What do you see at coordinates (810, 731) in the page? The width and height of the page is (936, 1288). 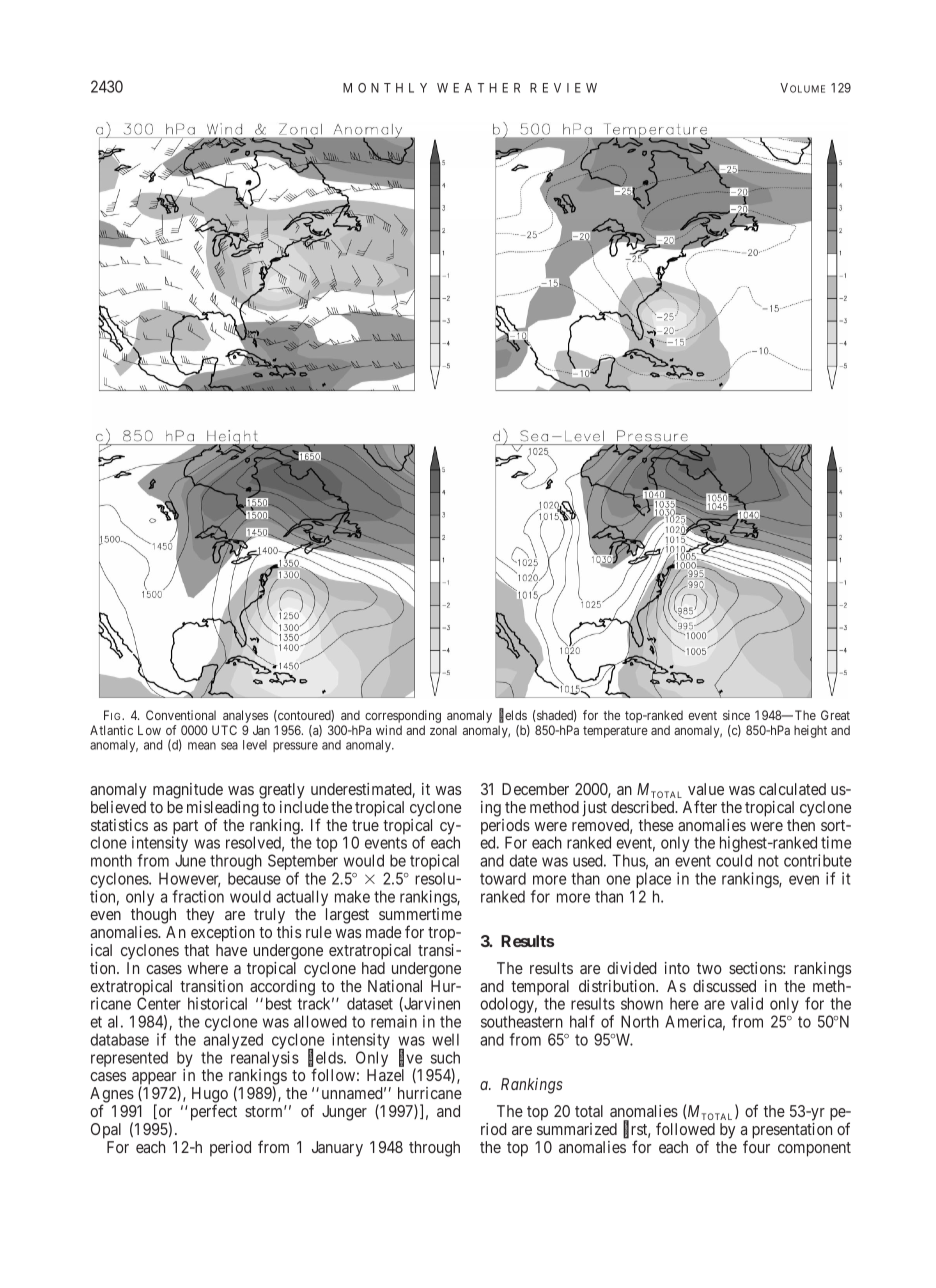 I see `height` at bounding box center [810, 731].
